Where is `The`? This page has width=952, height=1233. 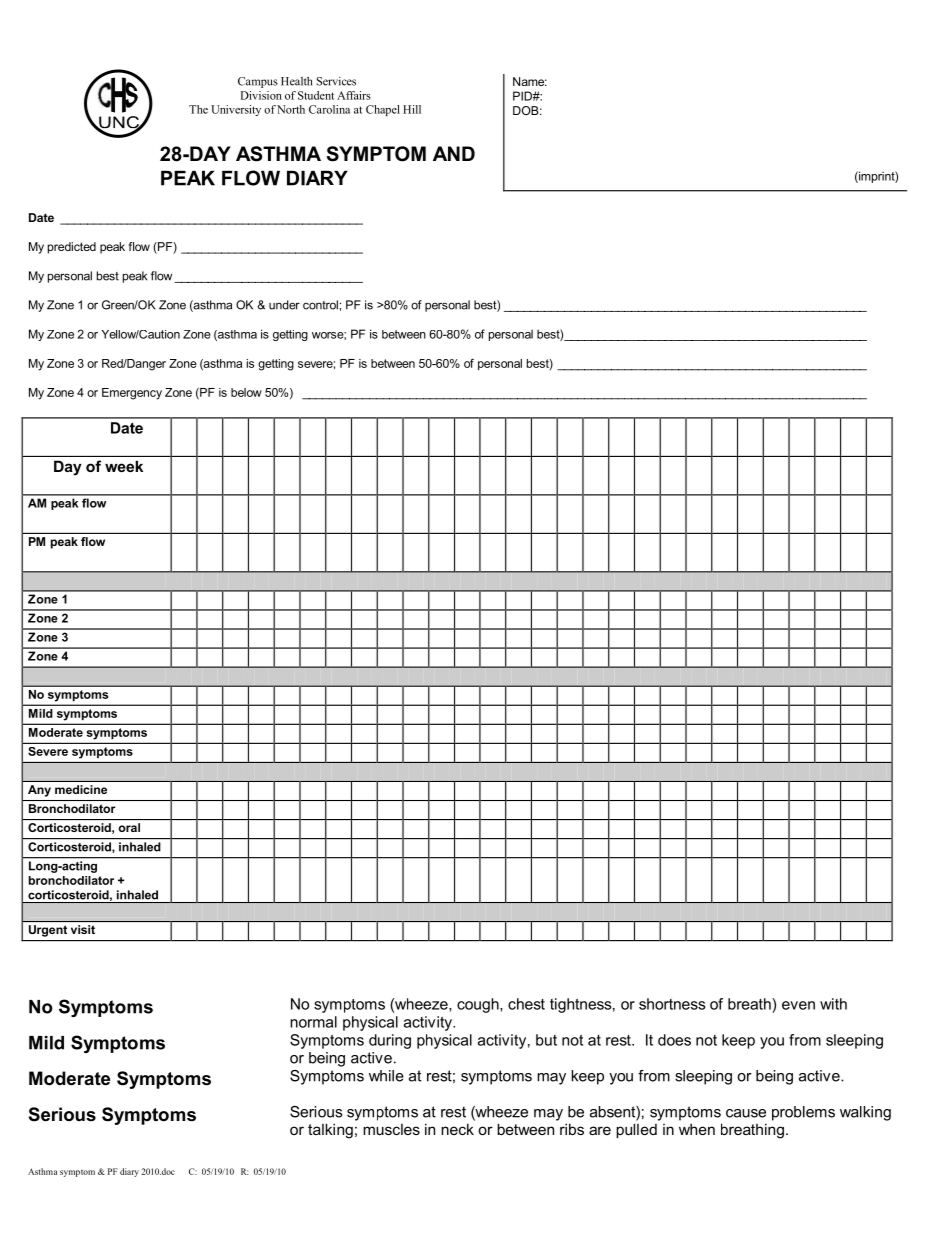 The is located at coordinates (198, 109).
